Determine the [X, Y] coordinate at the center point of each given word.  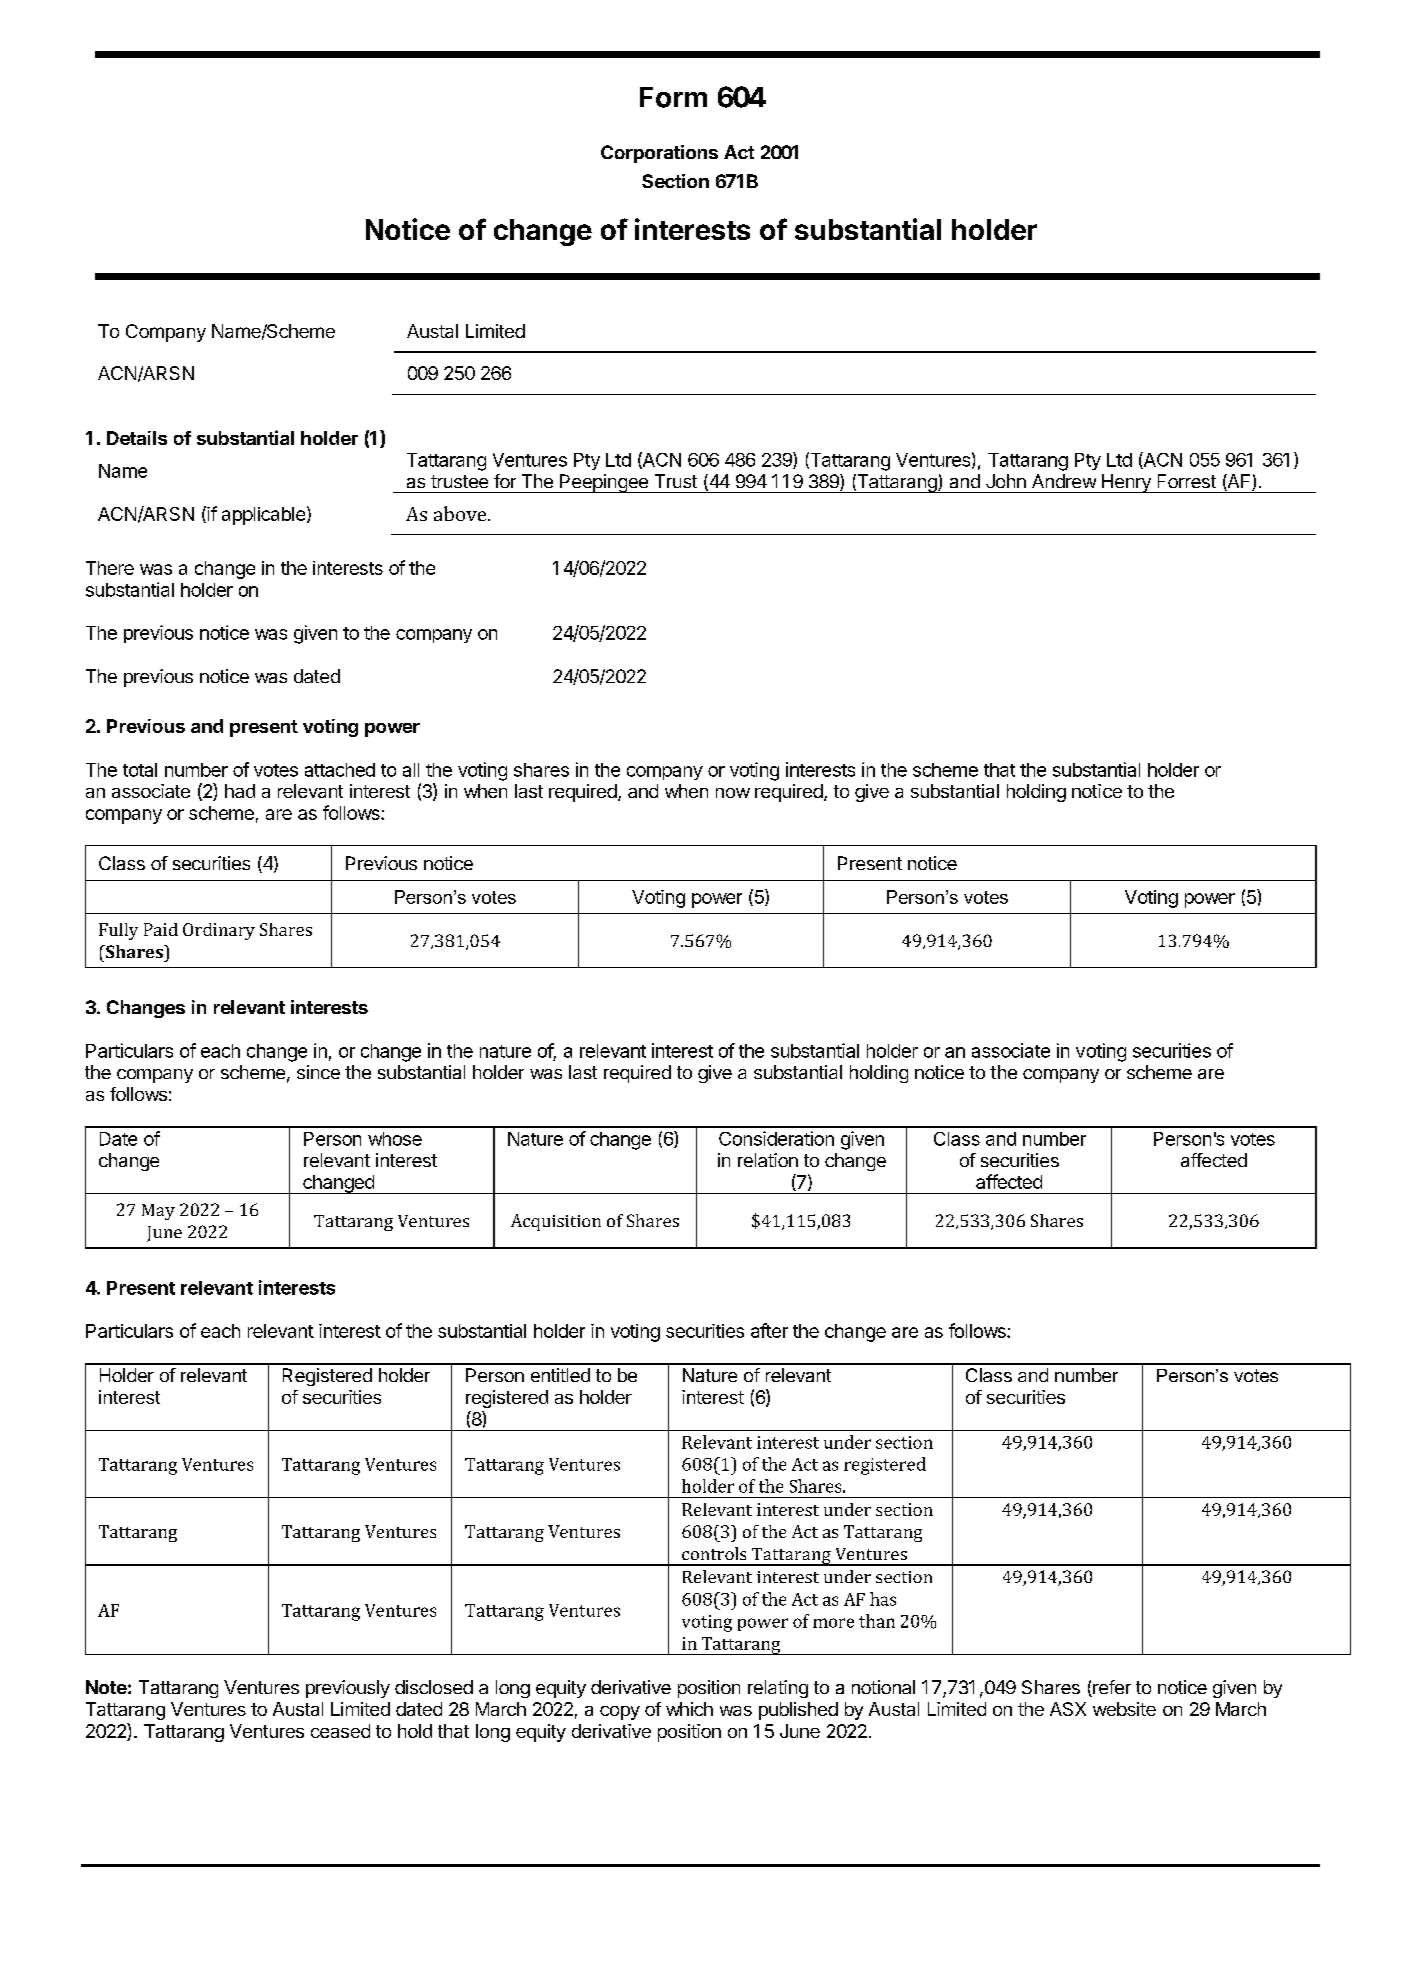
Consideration [776, 1138]
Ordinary [219, 931]
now [733, 793]
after [769, 1330]
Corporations [659, 154]
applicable [263, 516]
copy [620, 1713]
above [461, 513]
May [158, 1212]
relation [768, 1160]
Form [673, 97]
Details [137, 438]
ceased [340, 1731]
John [1006, 481]
